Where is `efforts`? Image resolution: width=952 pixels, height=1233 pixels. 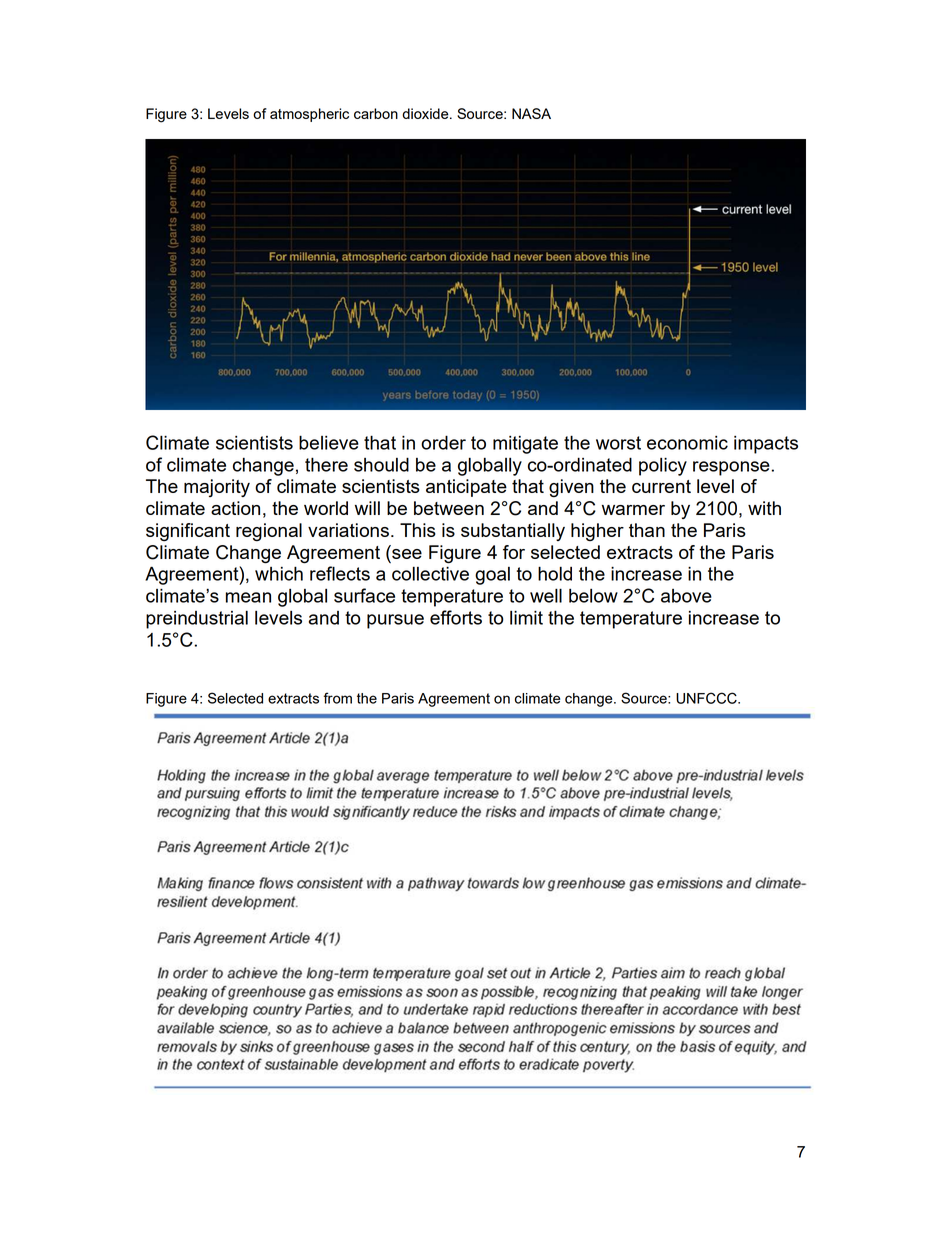 efforts is located at coordinates (456, 617).
